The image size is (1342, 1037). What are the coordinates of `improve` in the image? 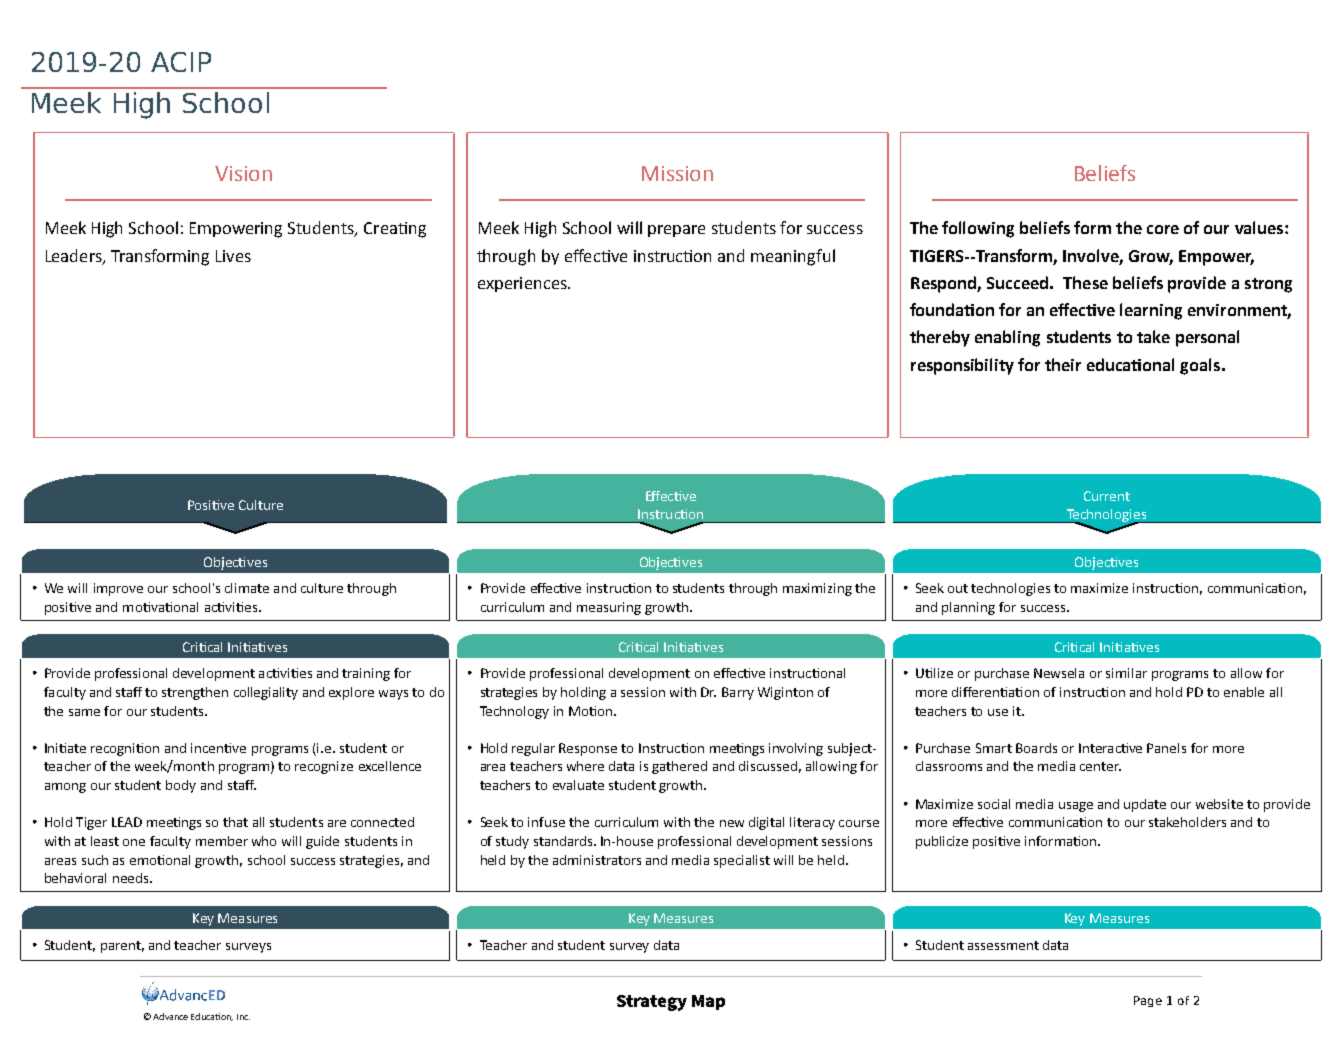 It's located at (118, 589).
